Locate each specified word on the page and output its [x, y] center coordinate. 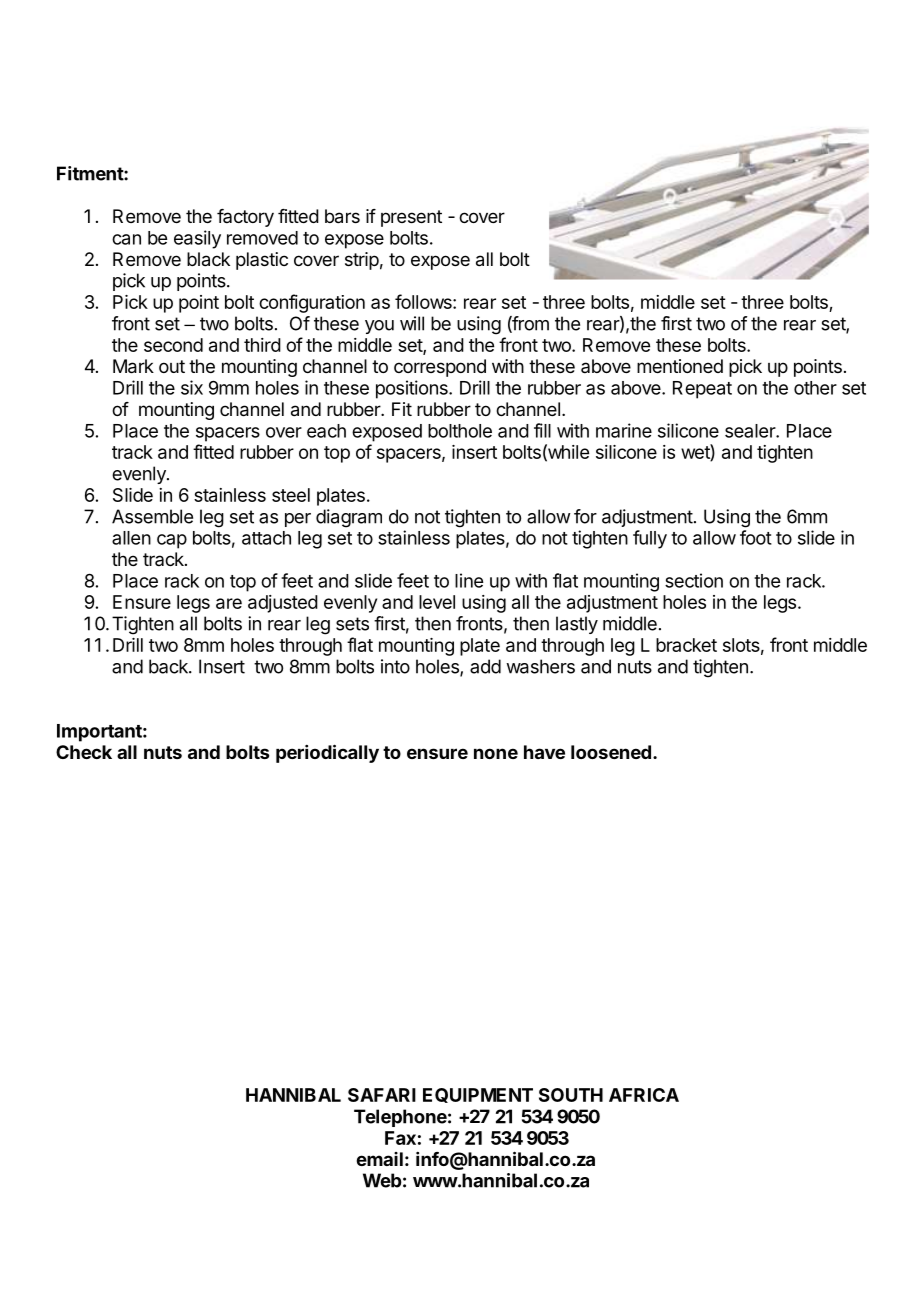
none [496, 753]
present [411, 218]
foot [756, 537]
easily [197, 239]
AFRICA [644, 1095]
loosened [611, 752]
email [379, 1159]
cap [172, 541]
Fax [400, 1138]
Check [84, 752]
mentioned [680, 366]
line [469, 580]
